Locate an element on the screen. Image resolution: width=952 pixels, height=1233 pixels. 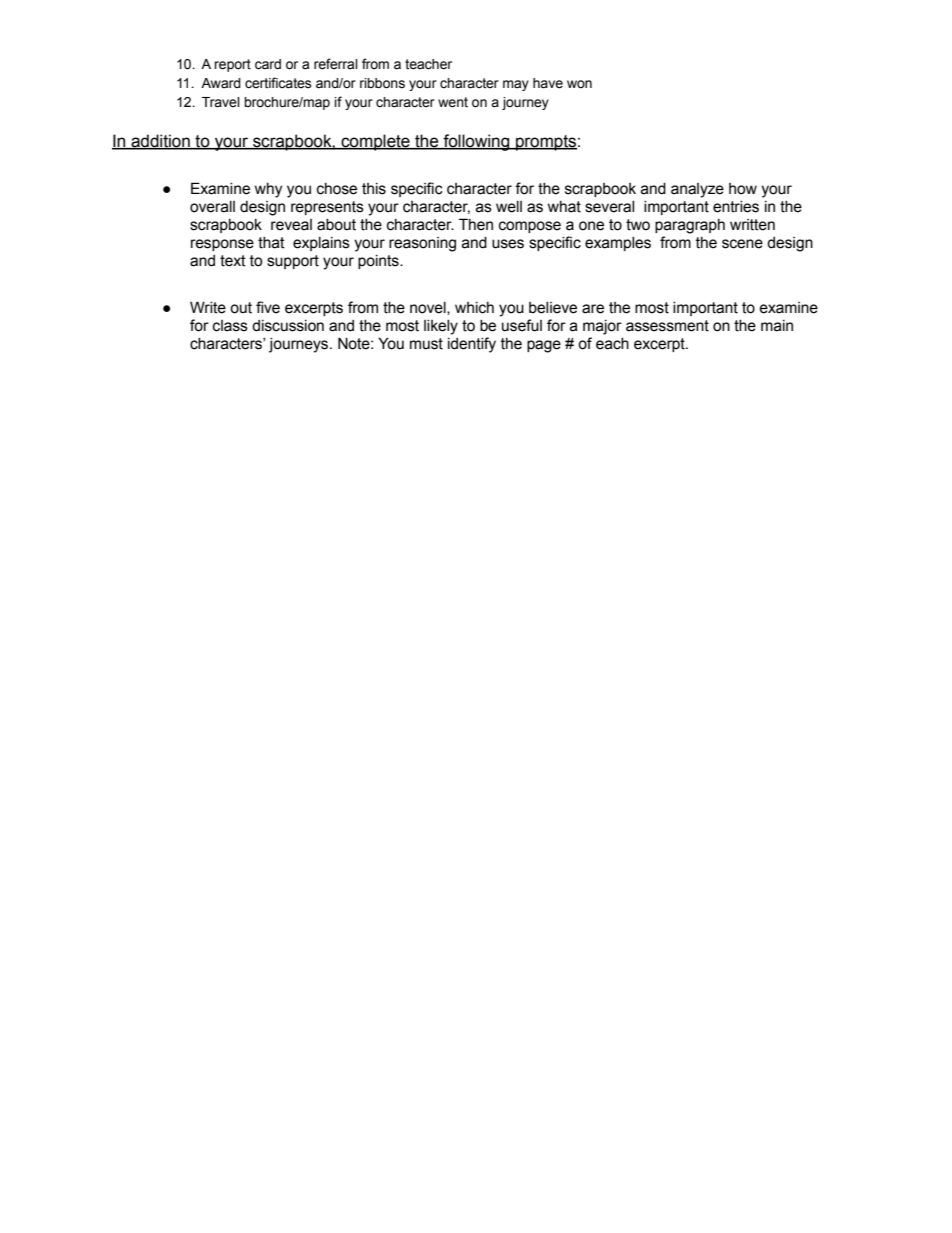
text is located at coordinates (233, 261).
